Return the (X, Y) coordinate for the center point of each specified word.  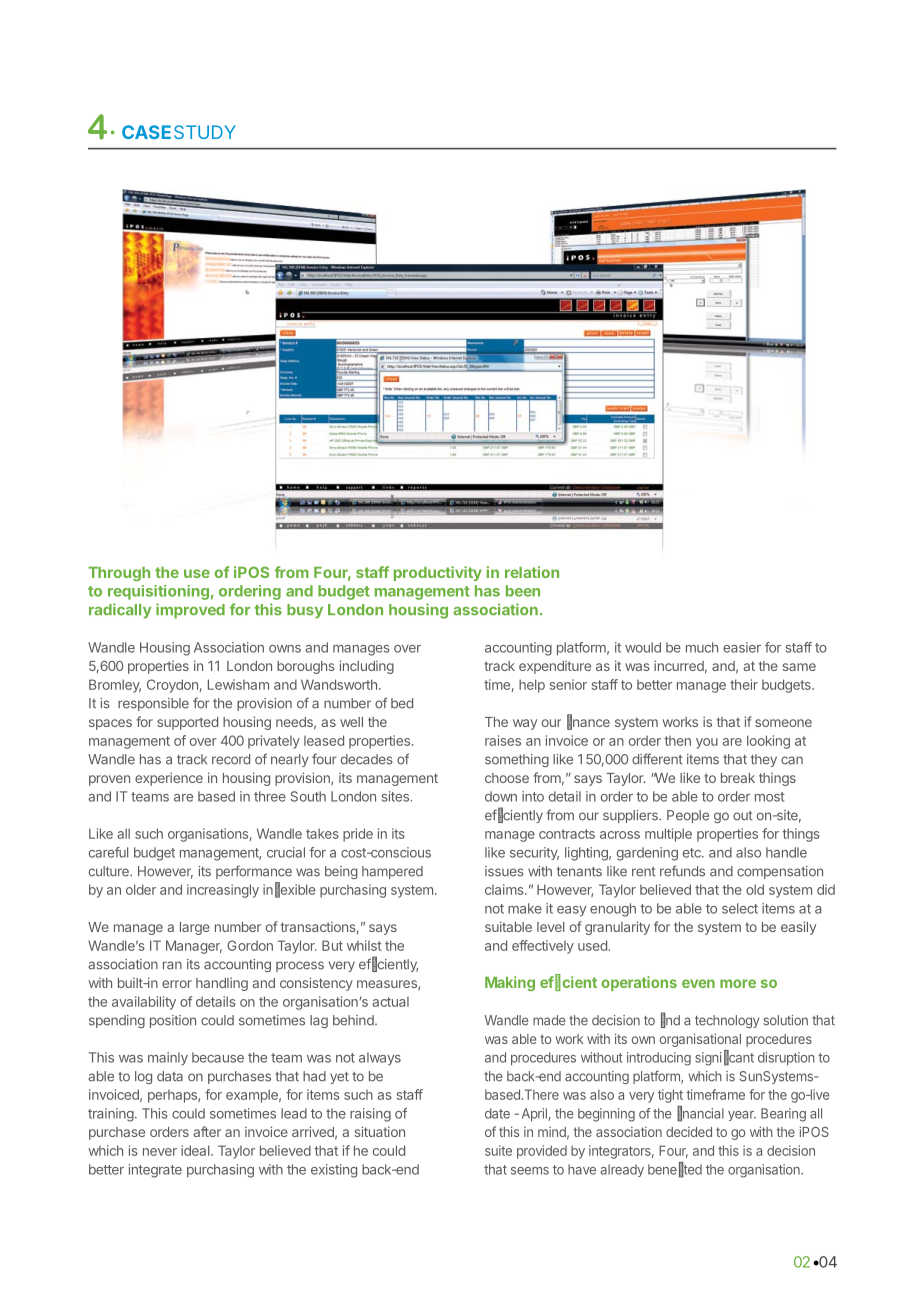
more (738, 983)
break (738, 778)
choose (507, 778)
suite (498, 1150)
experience (169, 779)
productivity (438, 573)
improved (190, 611)
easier (742, 647)
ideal (196, 1150)
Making (510, 983)
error (177, 984)
